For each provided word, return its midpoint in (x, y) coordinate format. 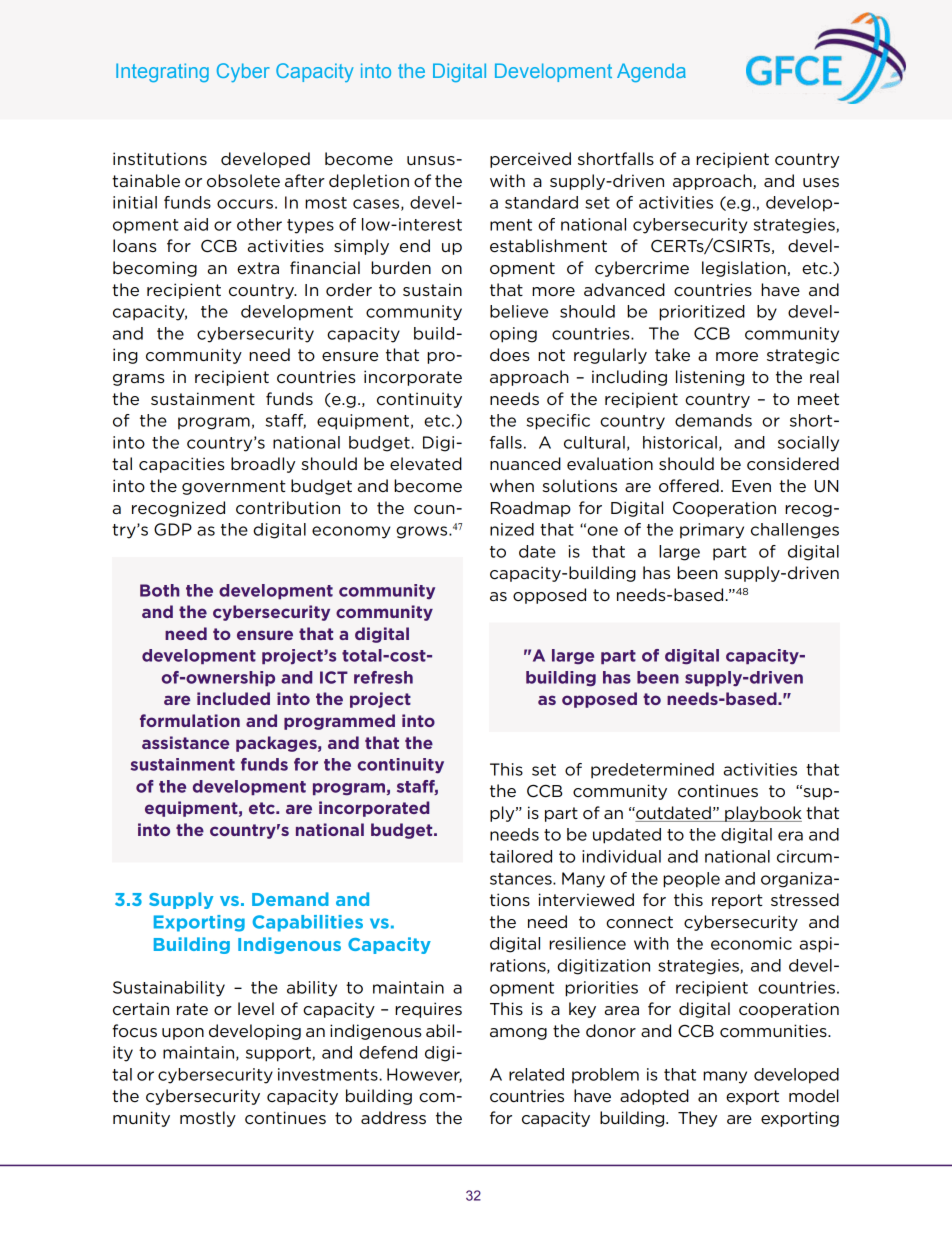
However (424, 1075)
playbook (762, 814)
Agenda (651, 72)
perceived (530, 160)
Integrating (162, 72)
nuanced (525, 464)
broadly (263, 465)
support (279, 1054)
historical (680, 442)
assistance (185, 742)
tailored (521, 856)
